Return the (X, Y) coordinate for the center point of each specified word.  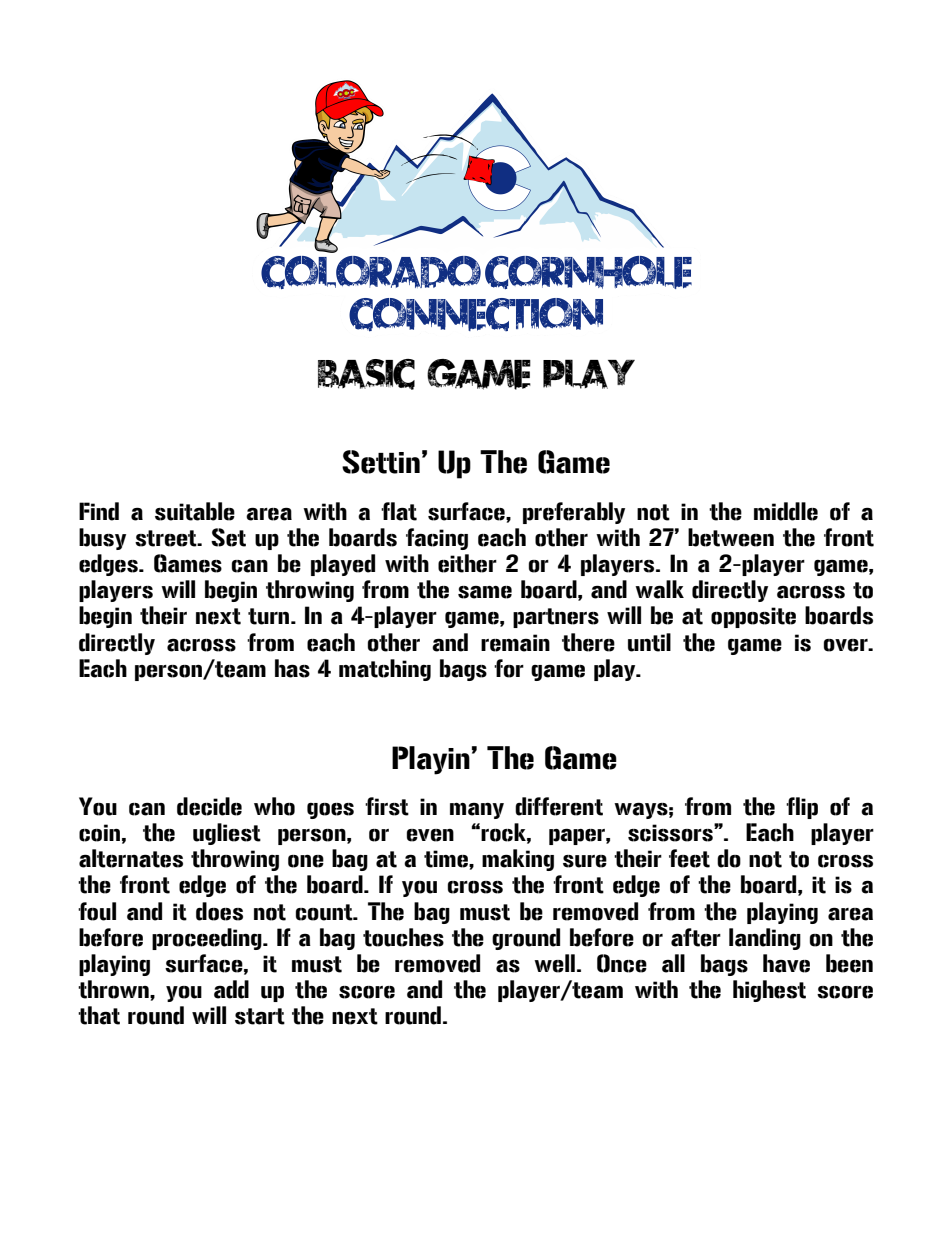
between (731, 537)
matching (385, 670)
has (292, 668)
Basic (366, 374)
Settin (381, 462)
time (447, 859)
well (554, 963)
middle (786, 511)
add (231, 989)
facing (437, 539)
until (649, 642)
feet (689, 858)
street (167, 538)
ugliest (227, 834)
